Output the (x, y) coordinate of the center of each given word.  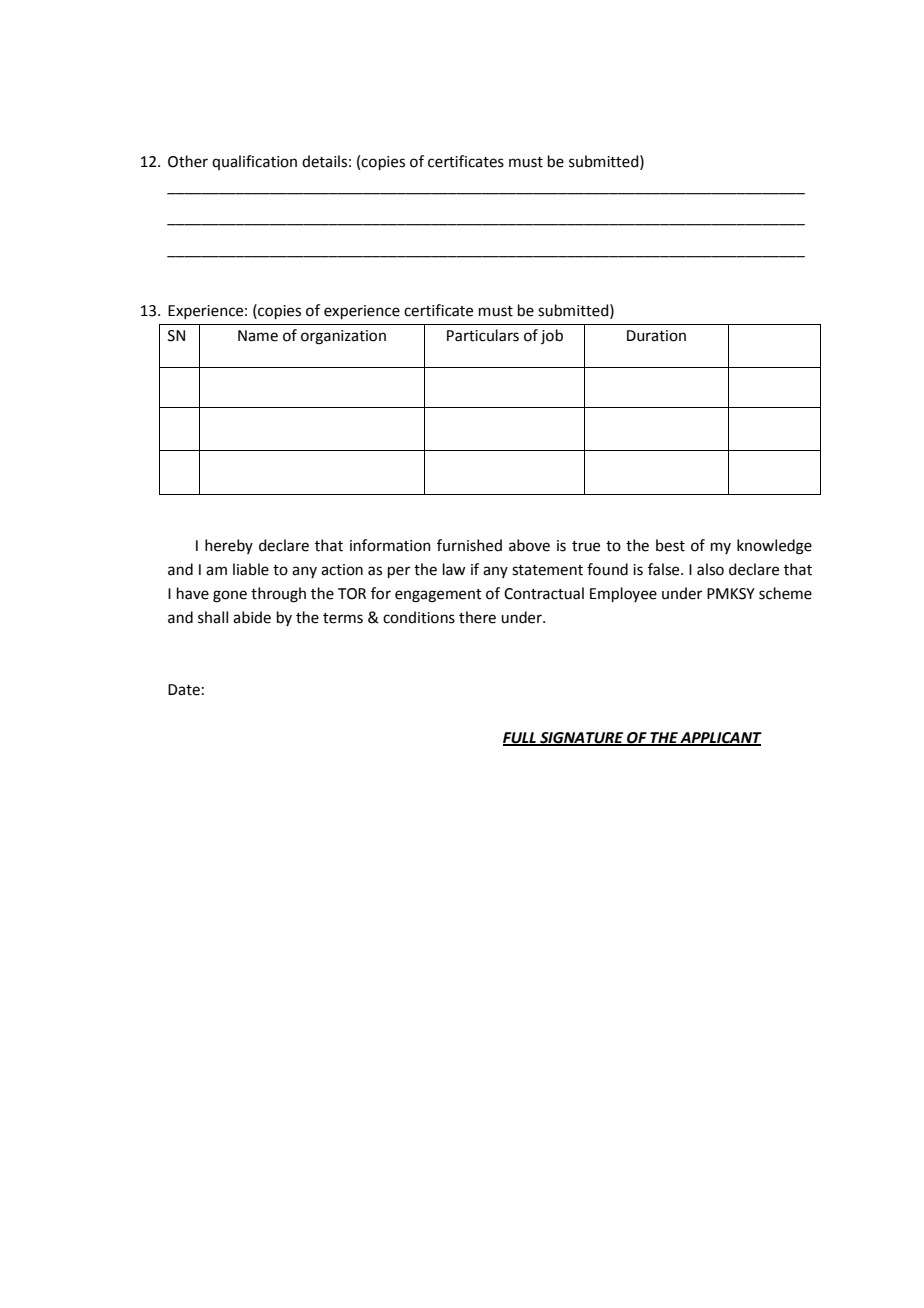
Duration (656, 336)
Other (188, 161)
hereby (229, 546)
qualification (254, 162)
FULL (520, 738)
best (670, 545)
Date (184, 690)
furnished (469, 545)
